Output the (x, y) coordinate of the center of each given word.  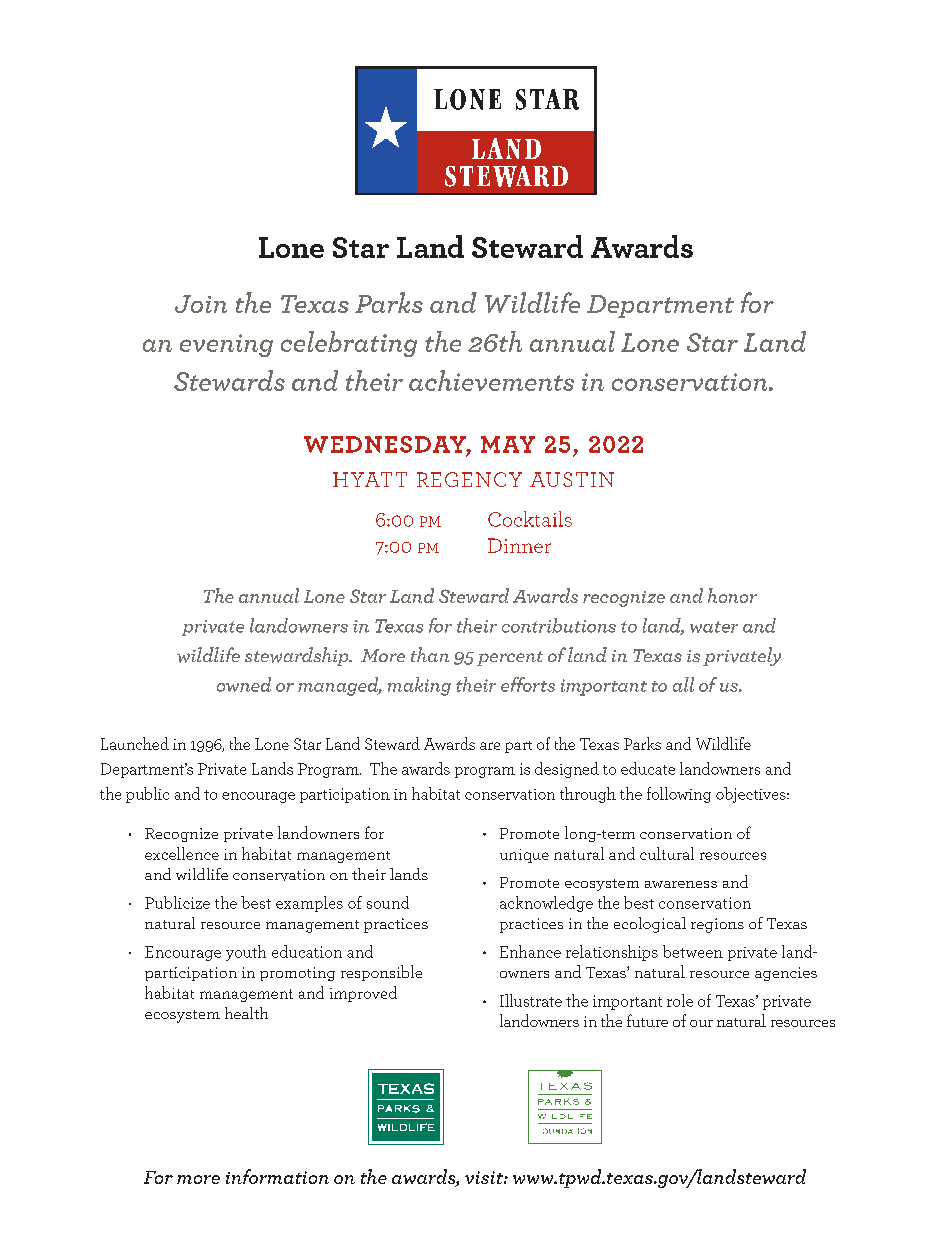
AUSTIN (572, 479)
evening (226, 345)
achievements (491, 380)
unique (524, 856)
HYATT (370, 479)
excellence (182, 853)
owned (244, 684)
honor (732, 595)
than (430, 654)
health (246, 1013)
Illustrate (531, 1000)
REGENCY (469, 479)
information (277, 1176)
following (679, 795)
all (683, 684)
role (680, 1000)
